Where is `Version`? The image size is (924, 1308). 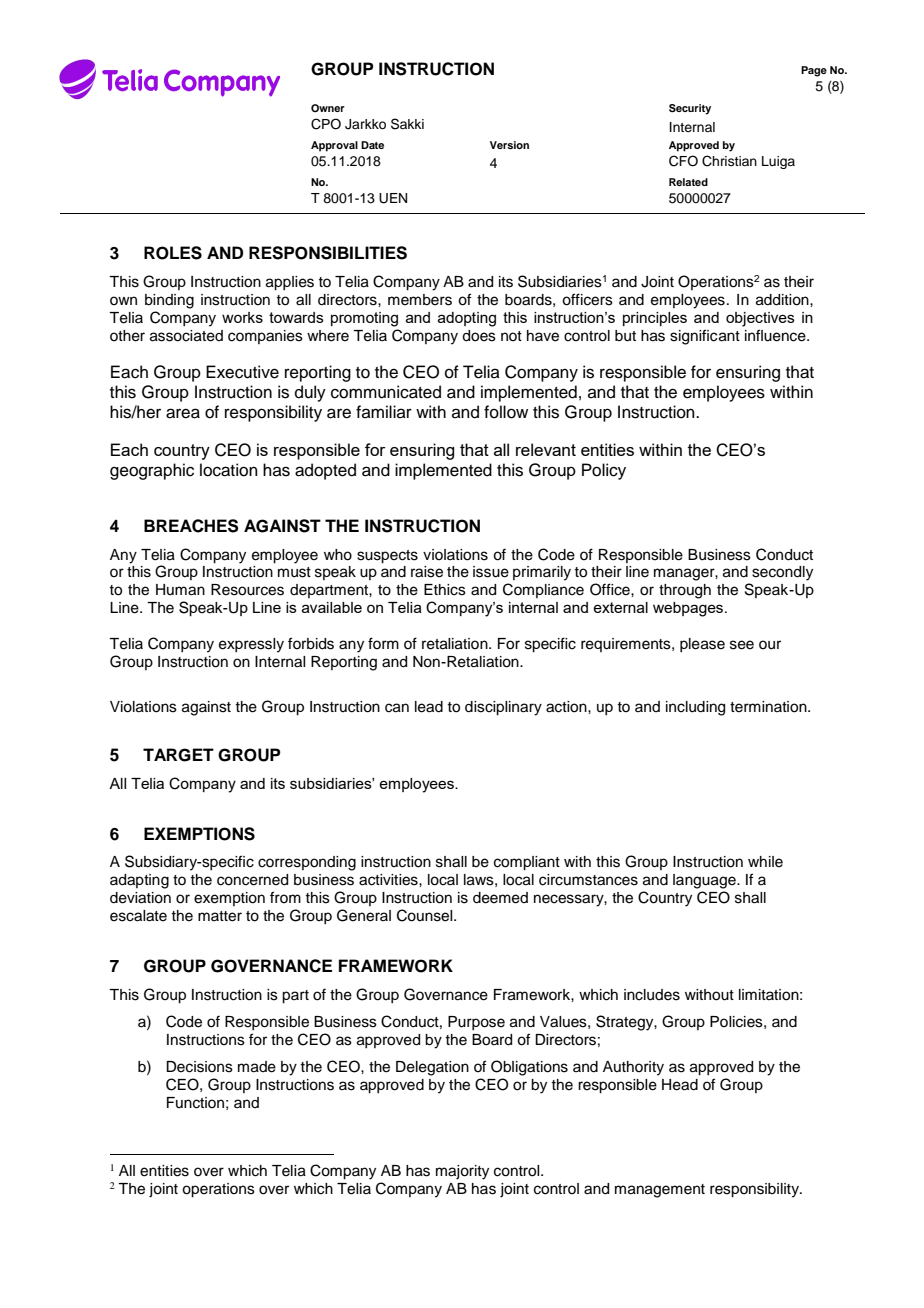 Version is located at coordinates (509, 145).
